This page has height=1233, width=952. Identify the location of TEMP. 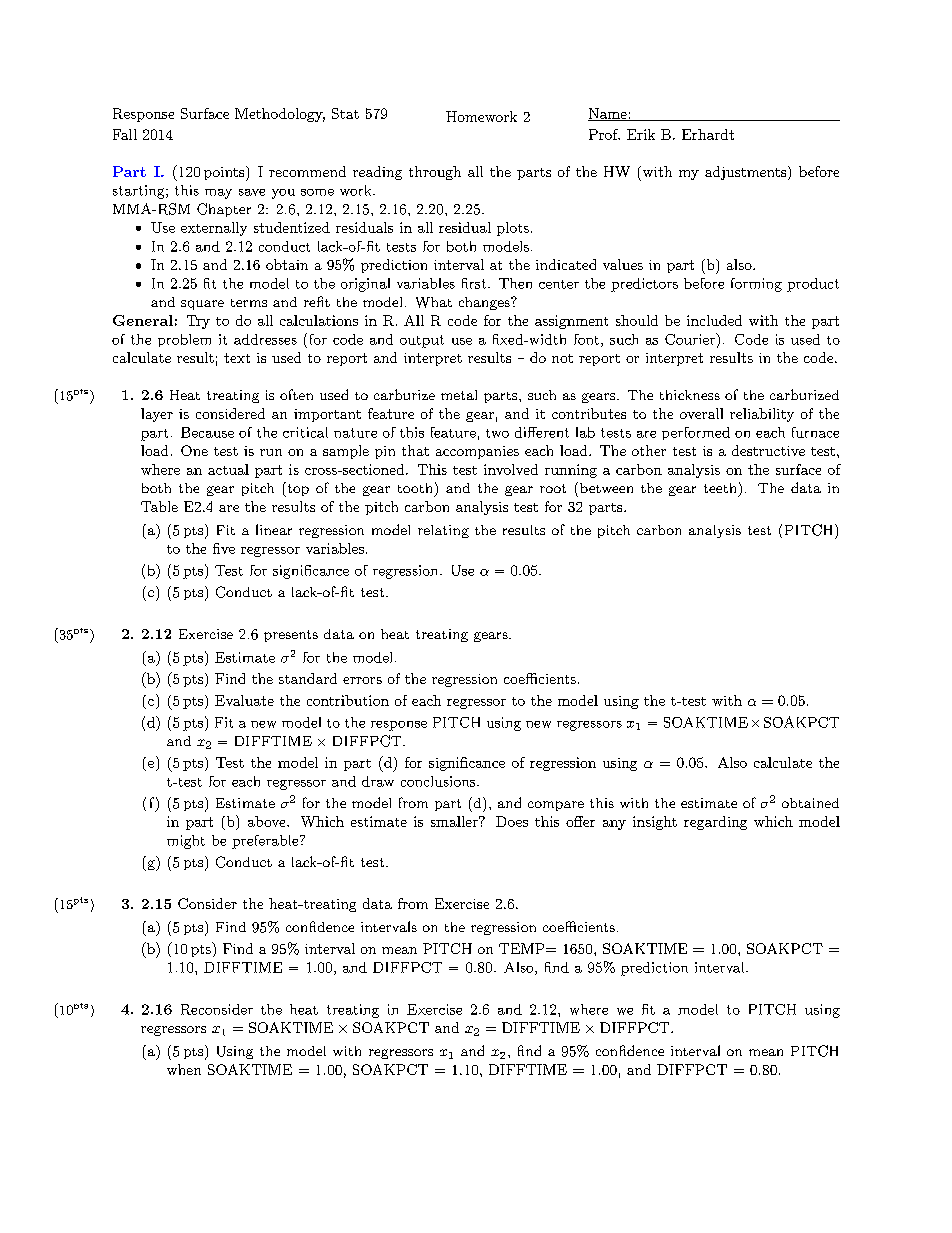
(521, 948).
